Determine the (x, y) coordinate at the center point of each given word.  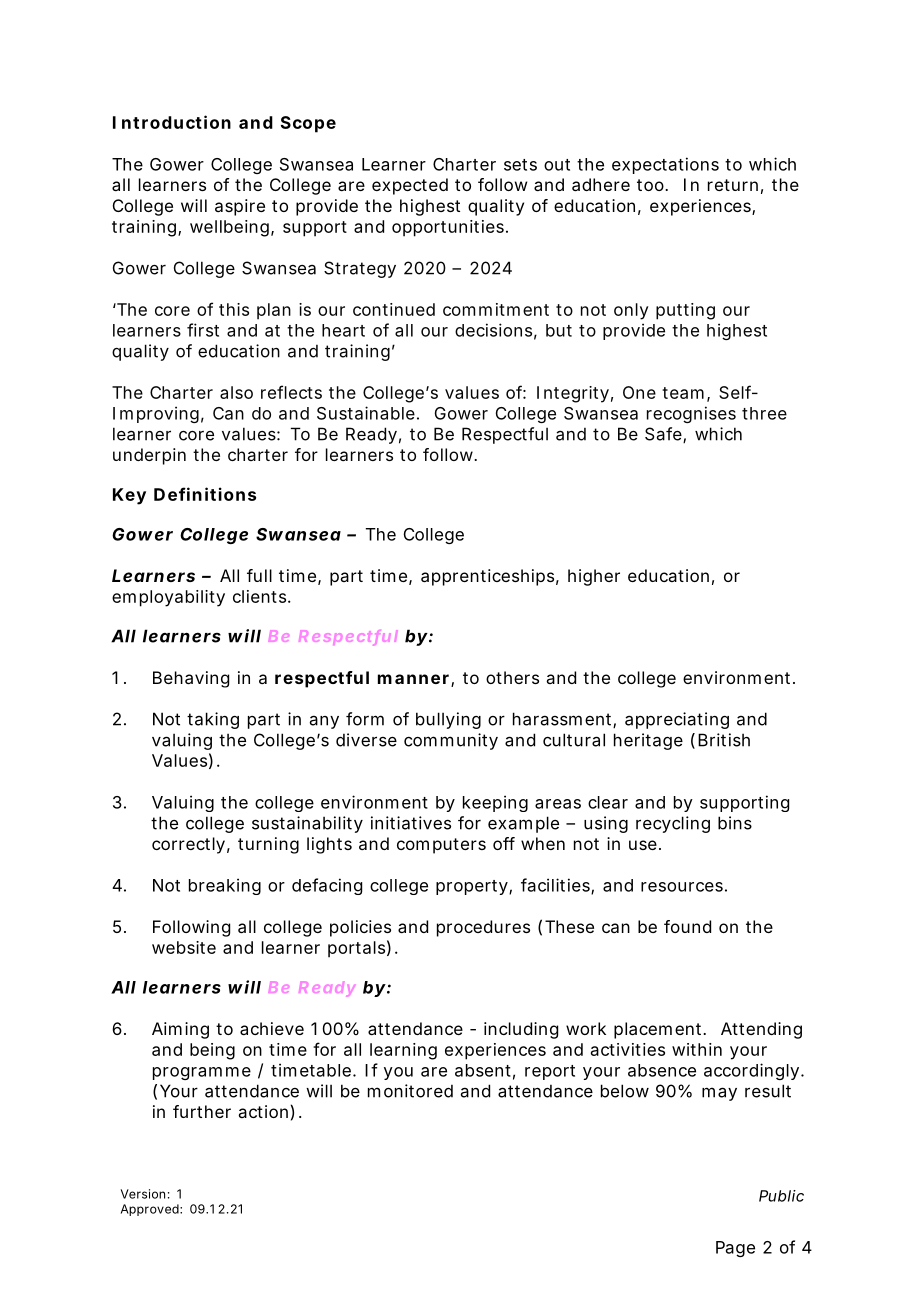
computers (441, 846)
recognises (691, 414)
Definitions (205, 494)
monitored (410, 1091)
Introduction (172, 122)
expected (410, 186)
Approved (151, 1210)
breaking (225, 886)
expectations (665, 165)
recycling (673, 824)
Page (735, 1249)
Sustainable (366, 413)
